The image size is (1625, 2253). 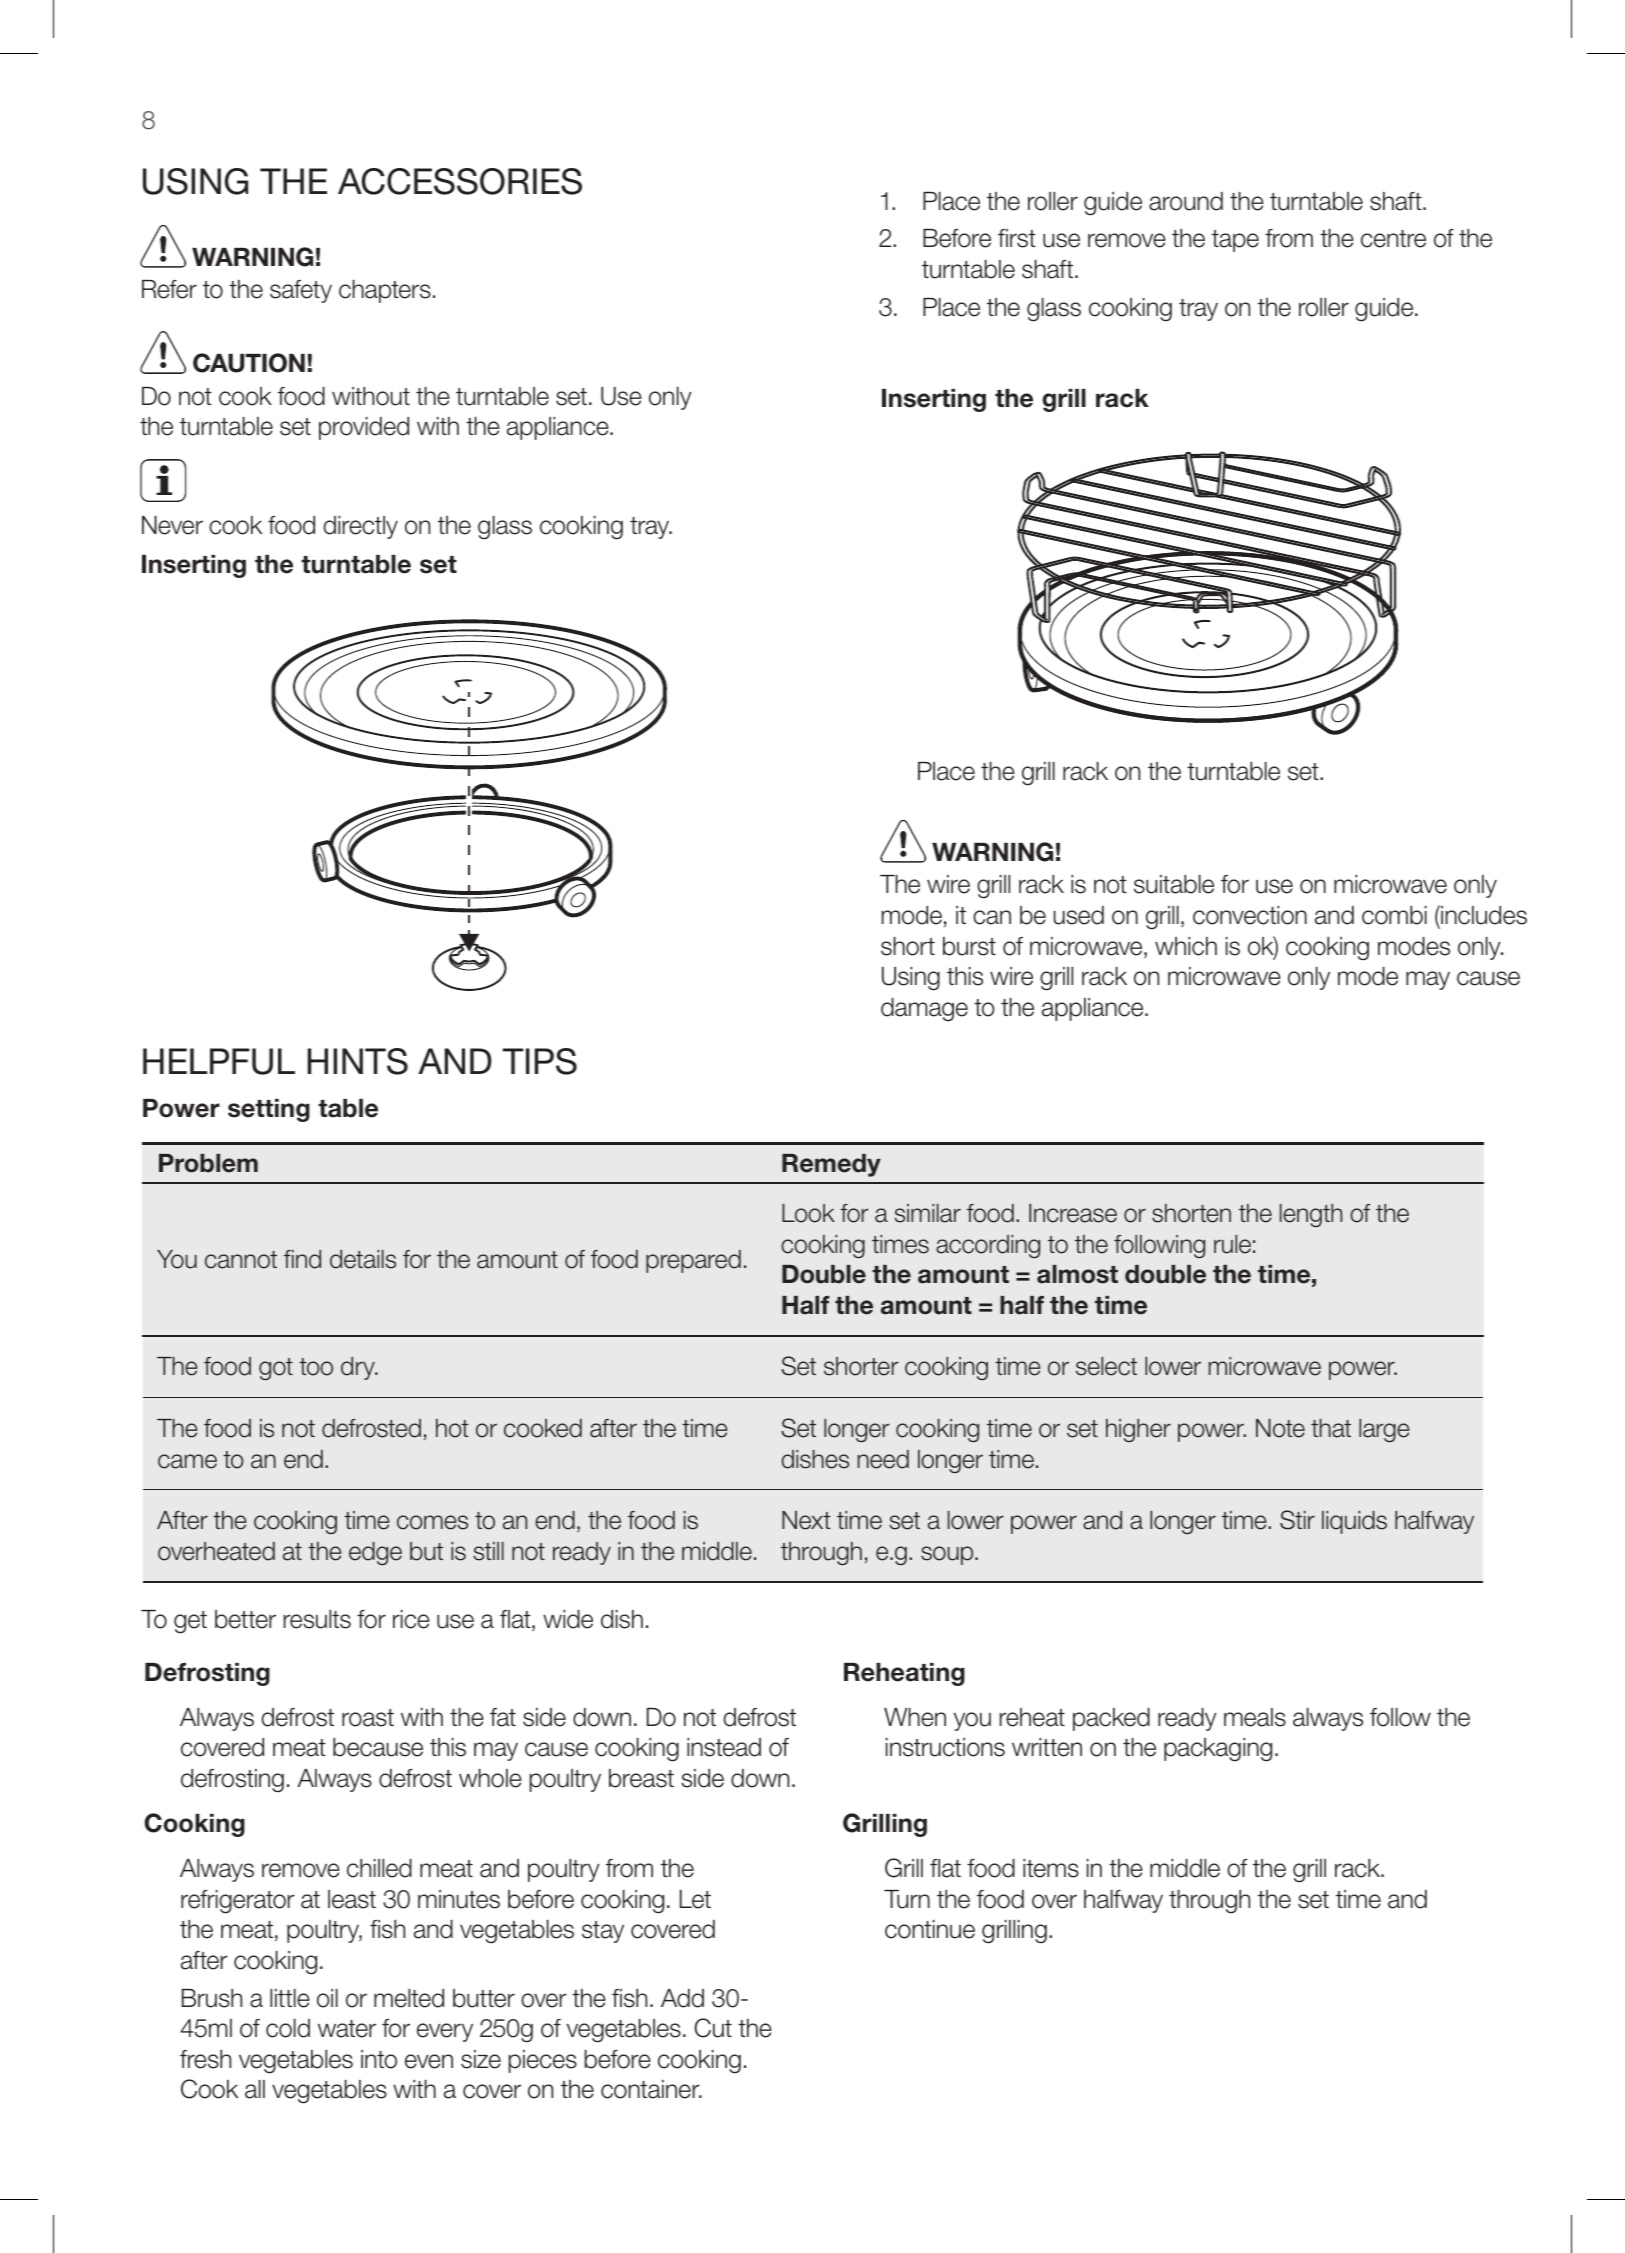 What do you see at coordinates (831, 1165) in the document?
I see `Remedy` at bounding box center [831, 1165].
